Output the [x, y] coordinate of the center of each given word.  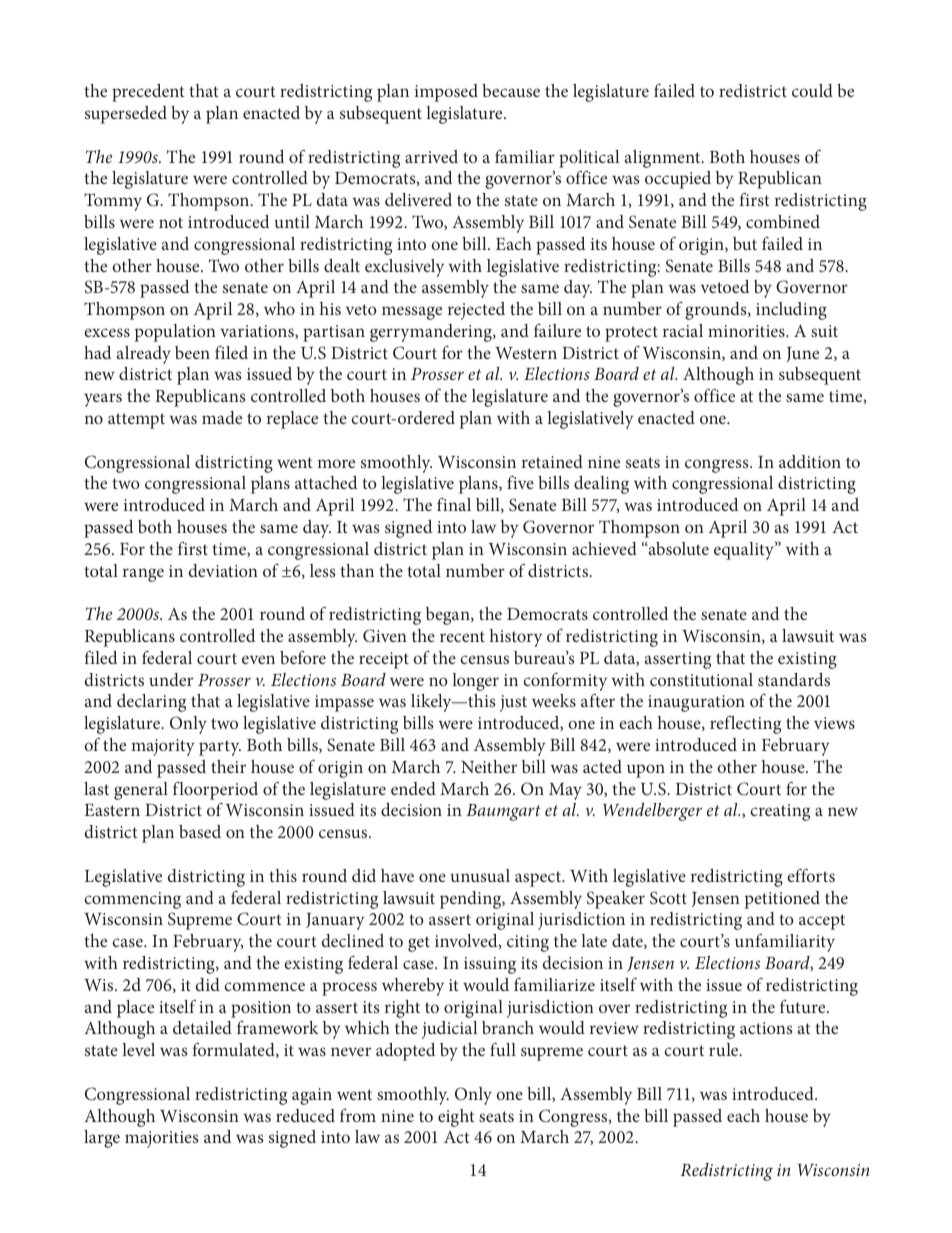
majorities [162, 1139]
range [143, 575]
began [449, 616]
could [812, 90]
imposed [446, 93]
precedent [148, 93]
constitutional [701, 679]
